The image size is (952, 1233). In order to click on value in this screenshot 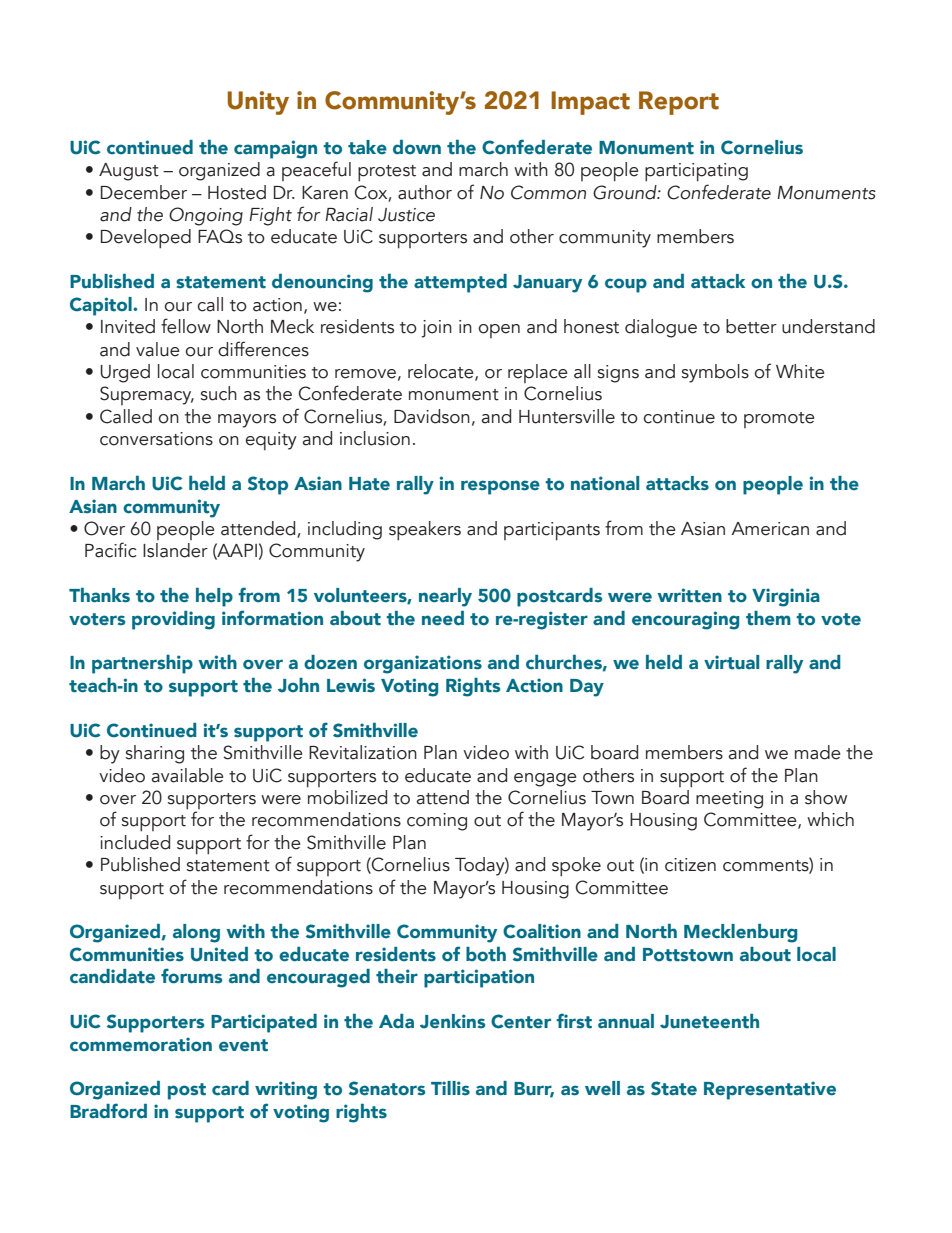, I will do `click(158, 349)`.
